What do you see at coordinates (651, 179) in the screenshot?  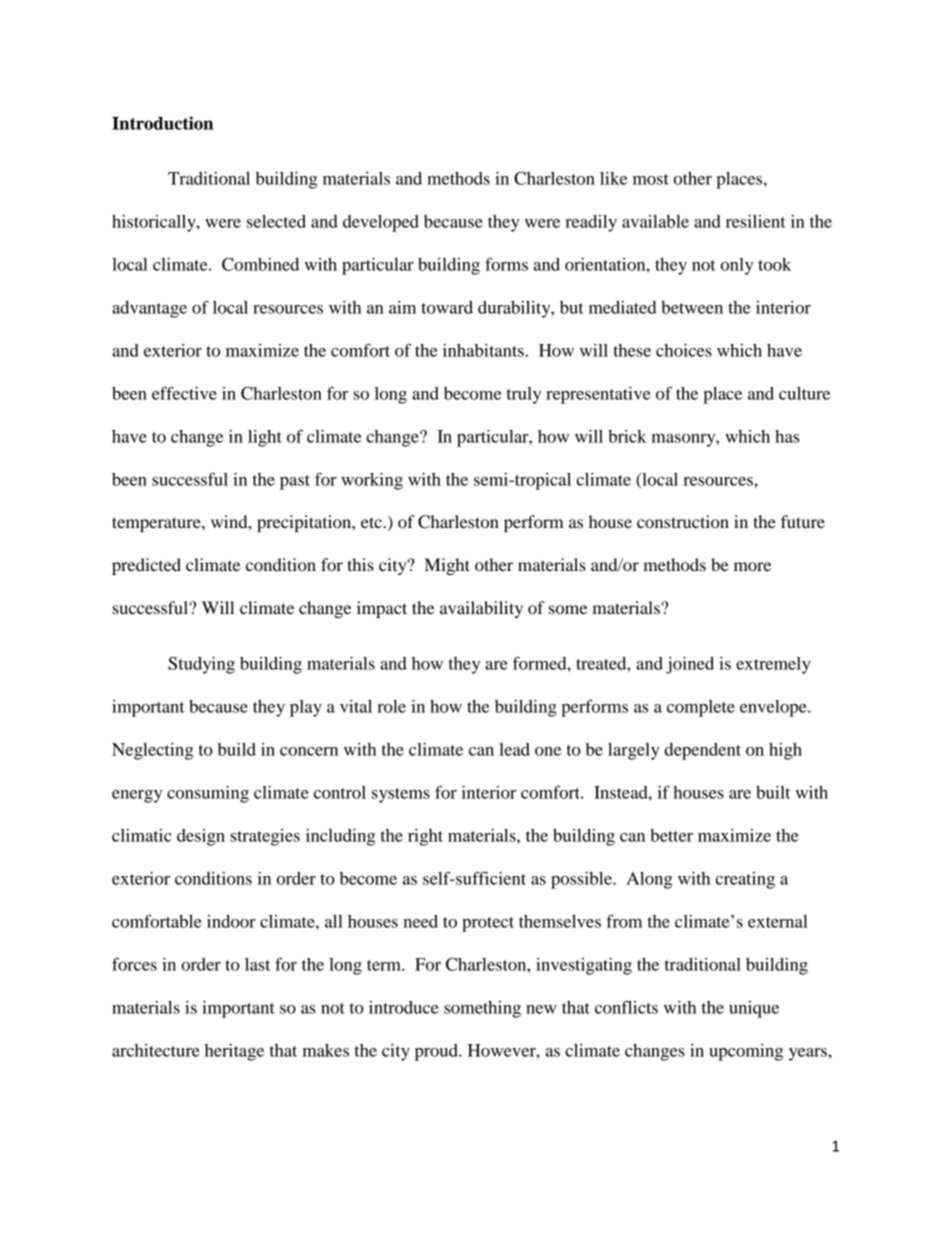 I see `most` at bounding box center [651, 179].
